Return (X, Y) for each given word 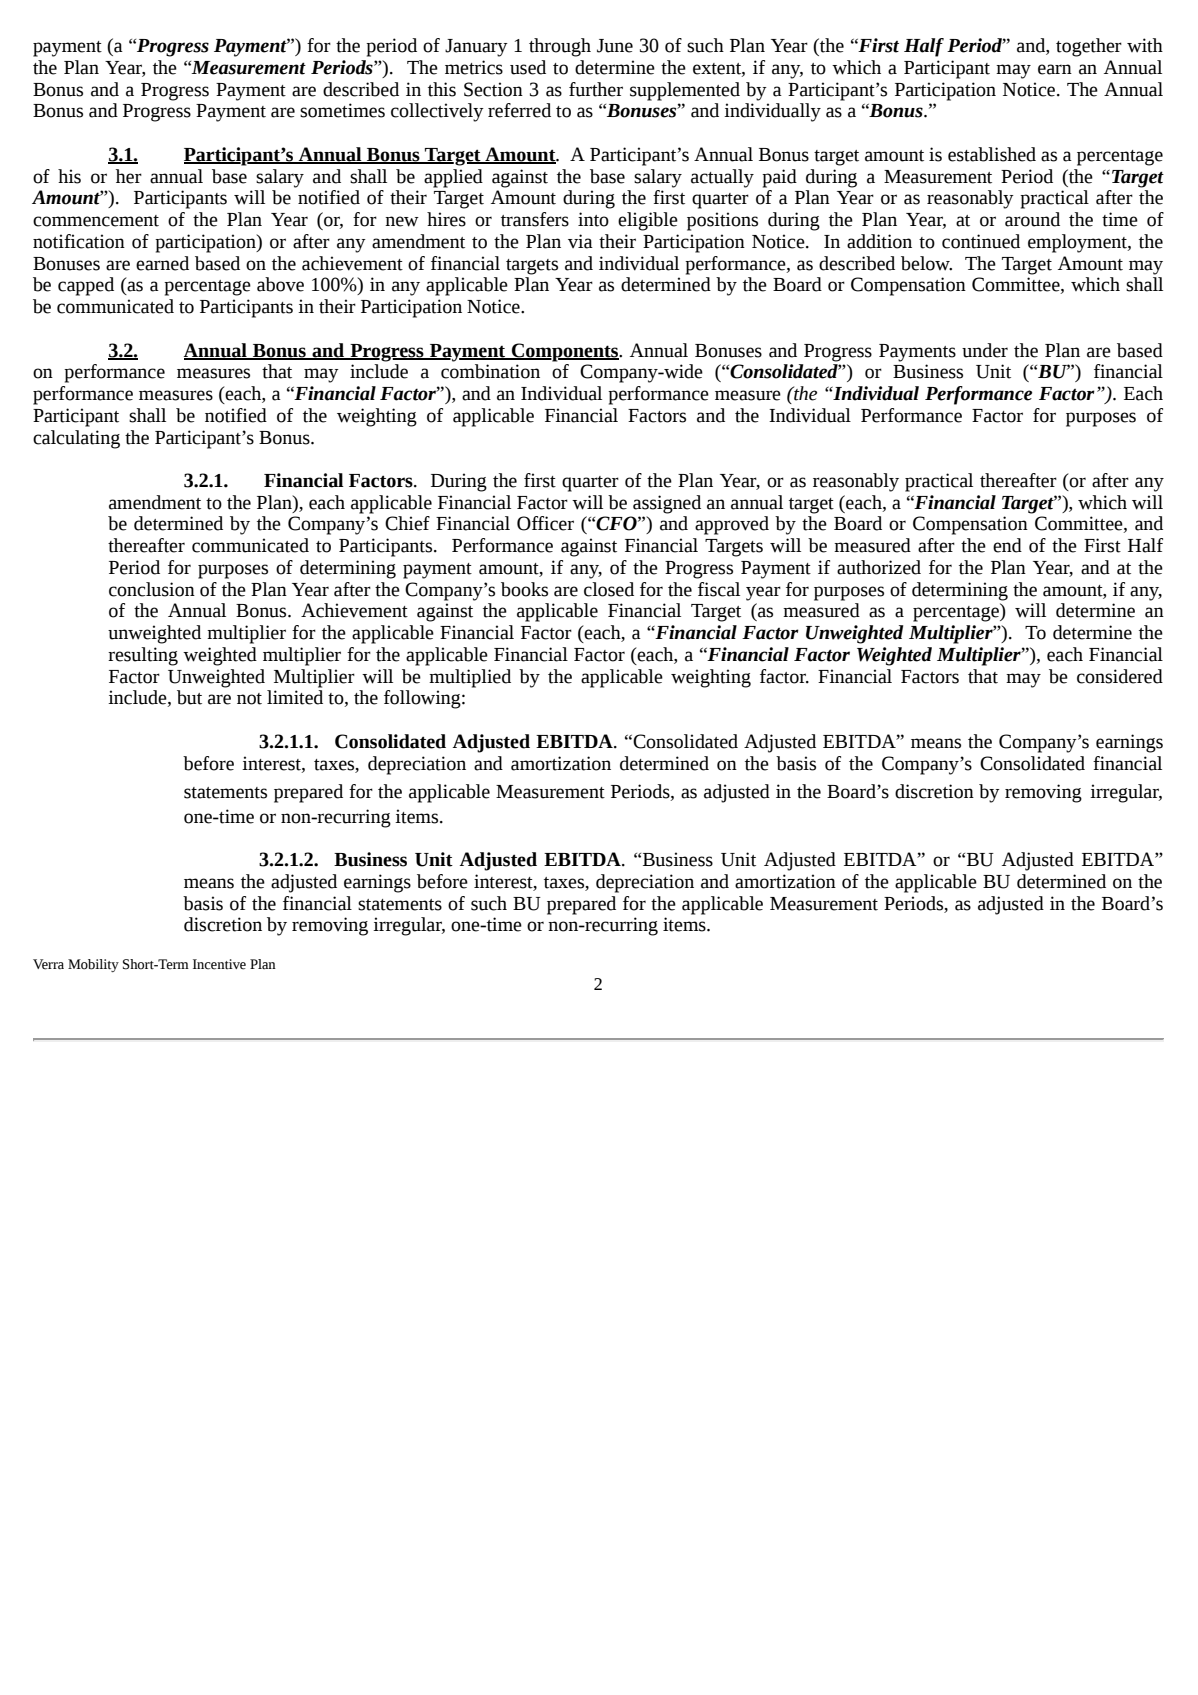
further (596, 89)
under (985, 350)
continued (981, 241)
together (1089, 47)
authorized (879, 567)
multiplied (470, 678)
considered (1120, 676)
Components (565, 352)
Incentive (219, 964)
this (442, 89)
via (580, 241)
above (280, 284)
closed (609, 589)
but (189, 697)
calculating (76, 439)
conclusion (152, 589)
